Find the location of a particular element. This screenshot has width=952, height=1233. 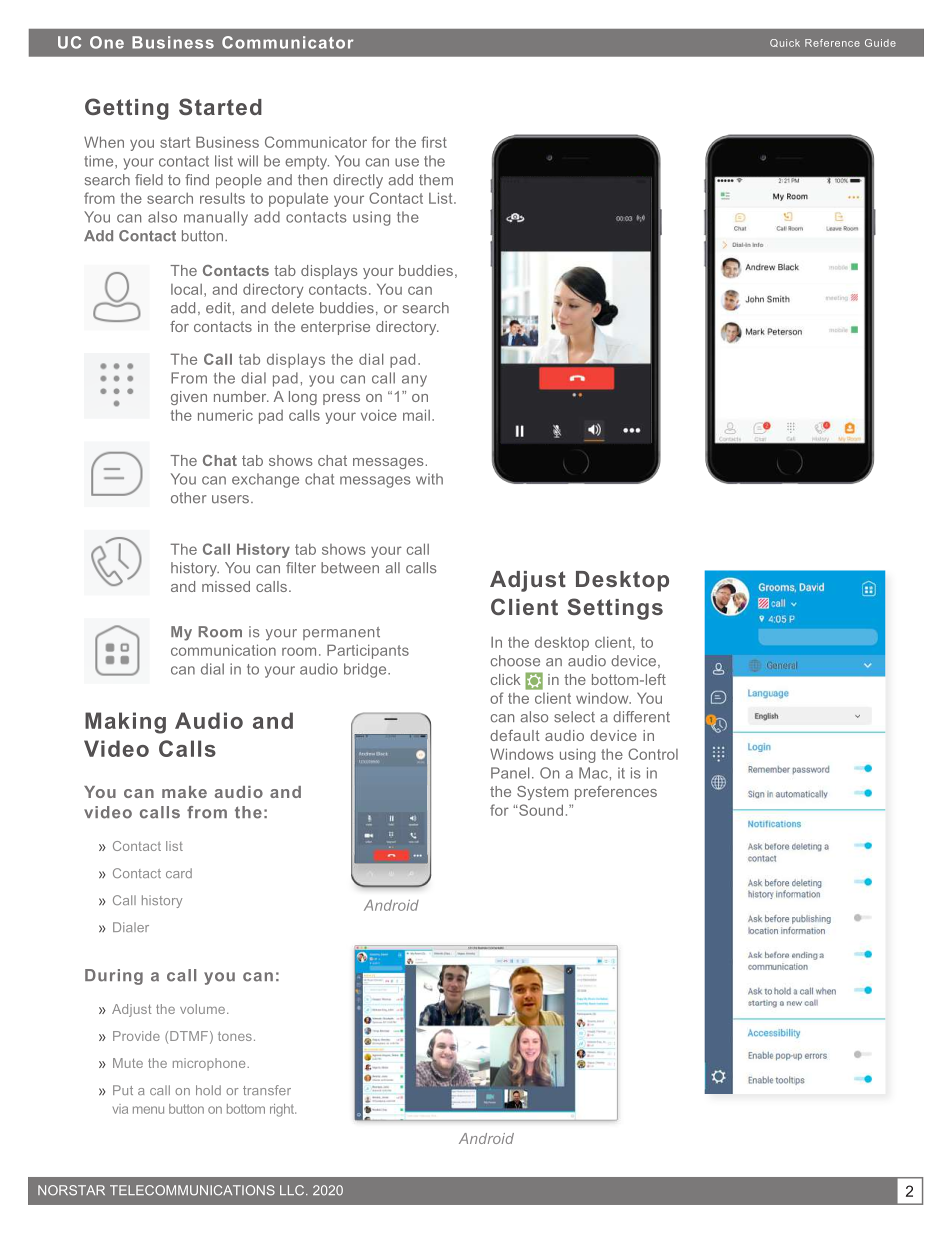

Getting is located at coordinates (127, 109).
